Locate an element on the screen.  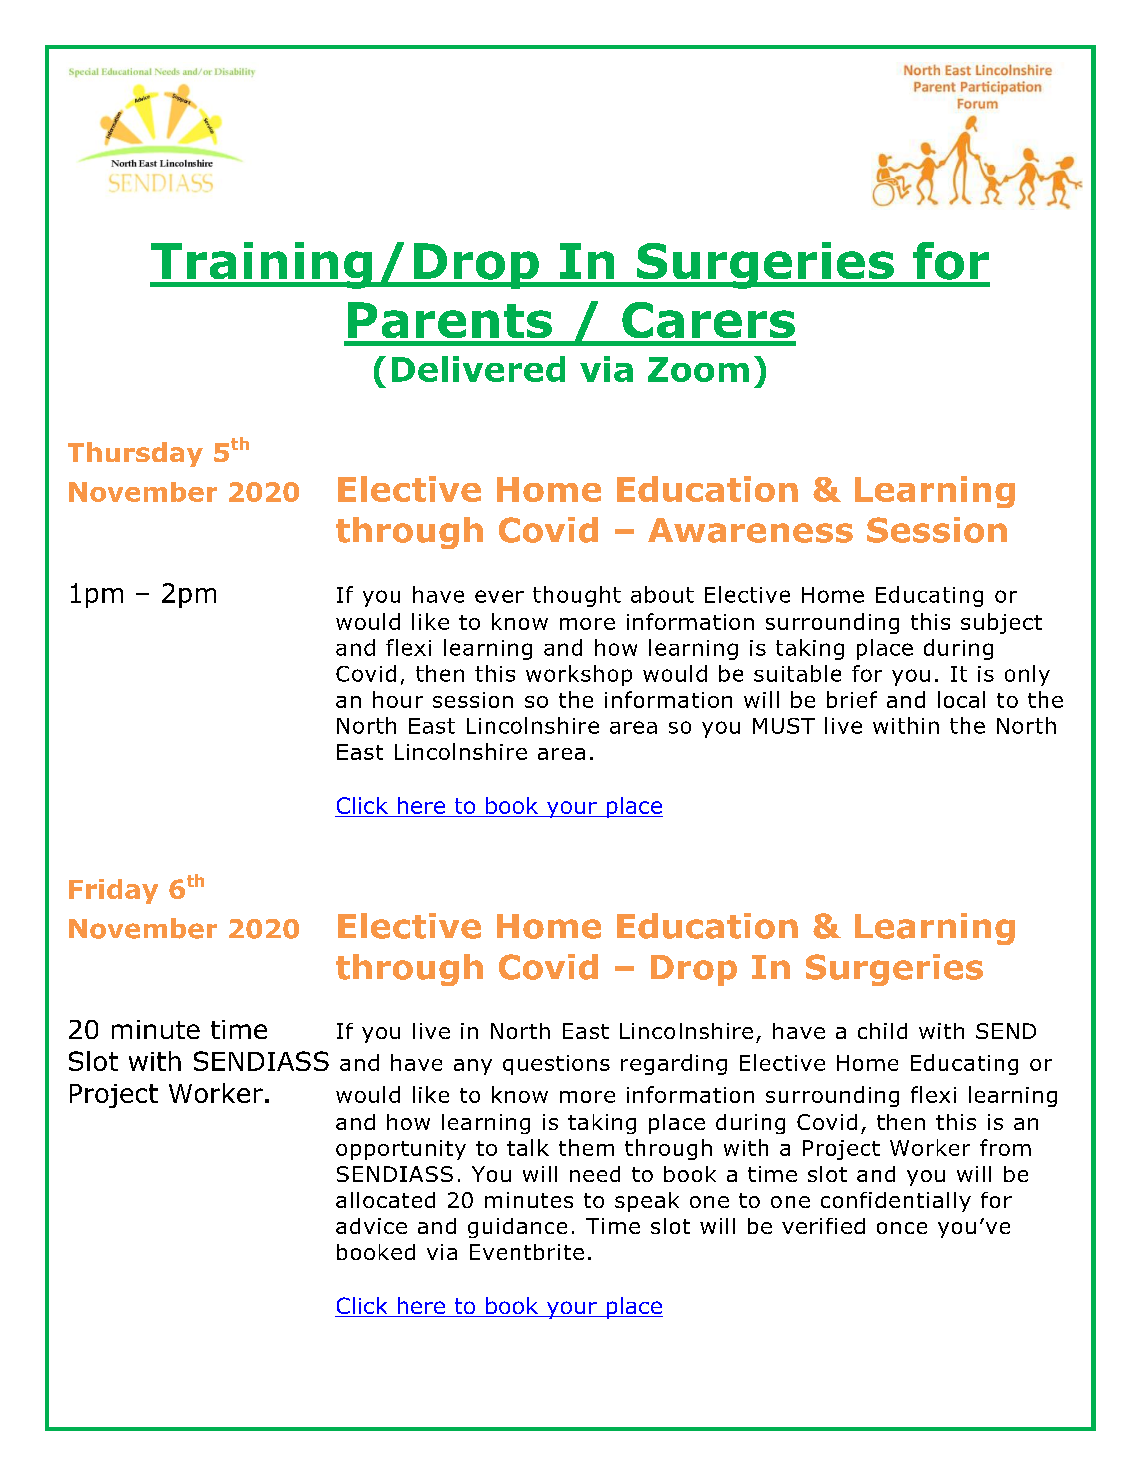
confidentially is located at coordinates (896, 1202).
